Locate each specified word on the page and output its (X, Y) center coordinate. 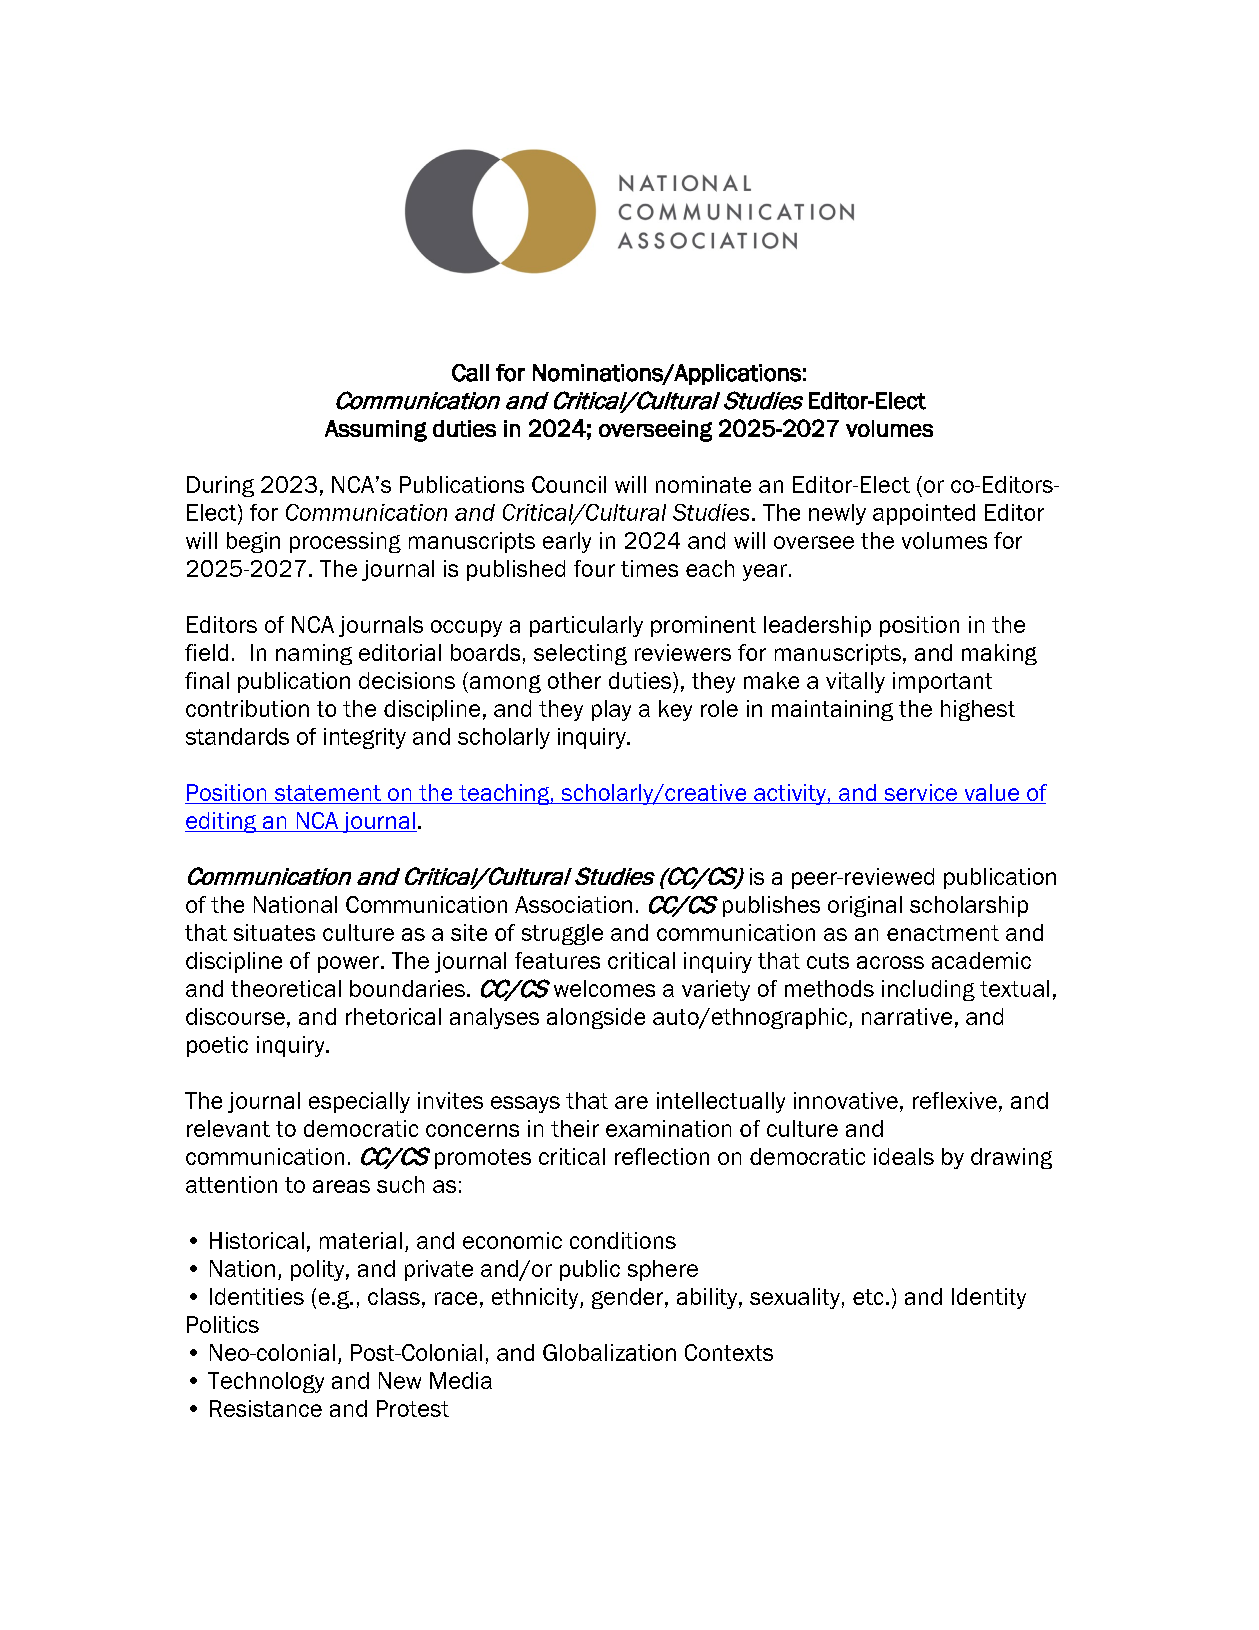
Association (573, 904)
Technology (266, 1382)
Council (569, 484)
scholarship (969, 906)
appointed (924, 514)
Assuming (376, 431)
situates (274, 932)
